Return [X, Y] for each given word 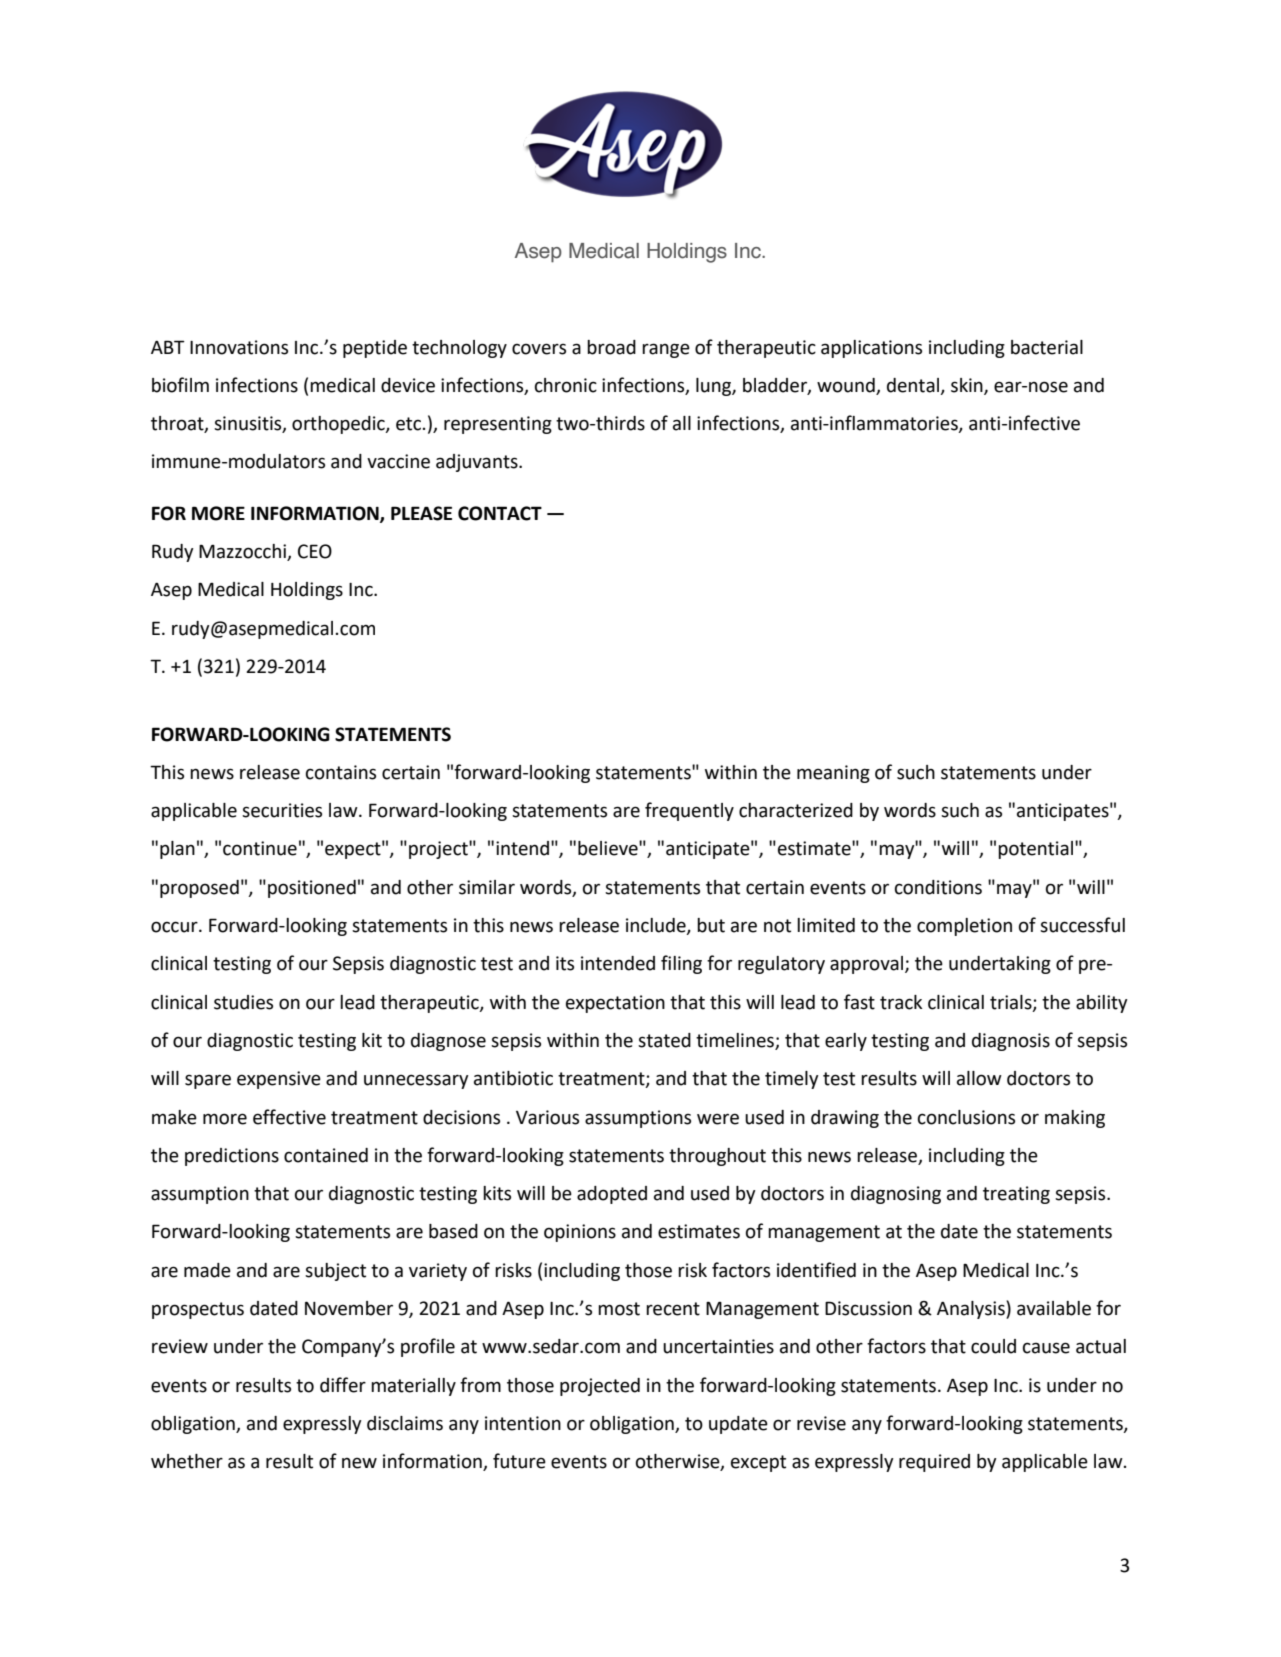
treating [1016, 1195]
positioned [312, 889]
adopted [612, 1195]
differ [343, 1385]
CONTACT [500, 513]
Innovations [239, 347]
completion [964, 927]
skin [968, 386]
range [666, 350]
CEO [315, 551]
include [657, 926]
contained [326, 1155]
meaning [833, 774]
